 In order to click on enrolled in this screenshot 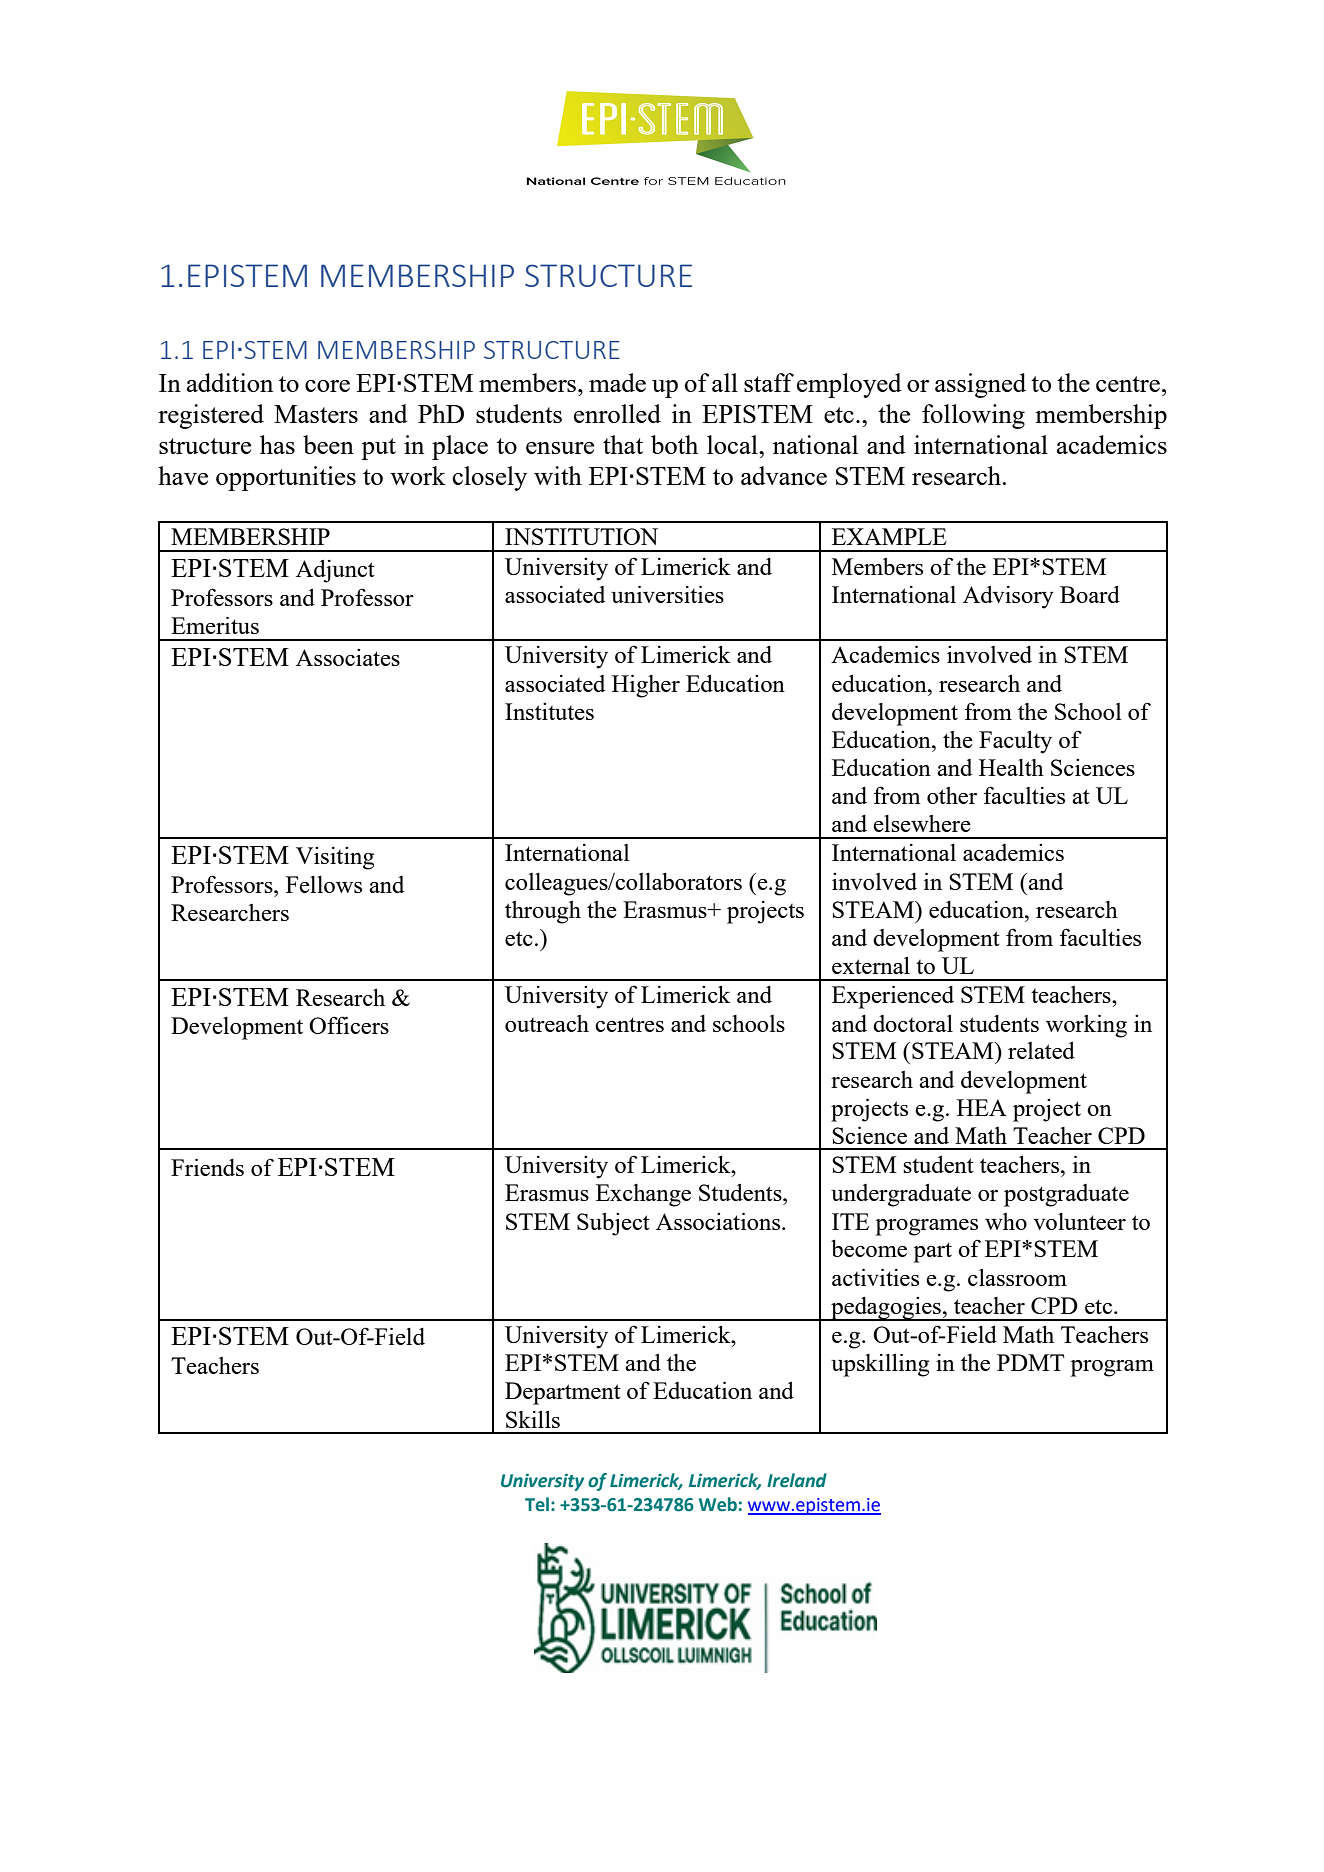, I will do `click(617, 413)`.
